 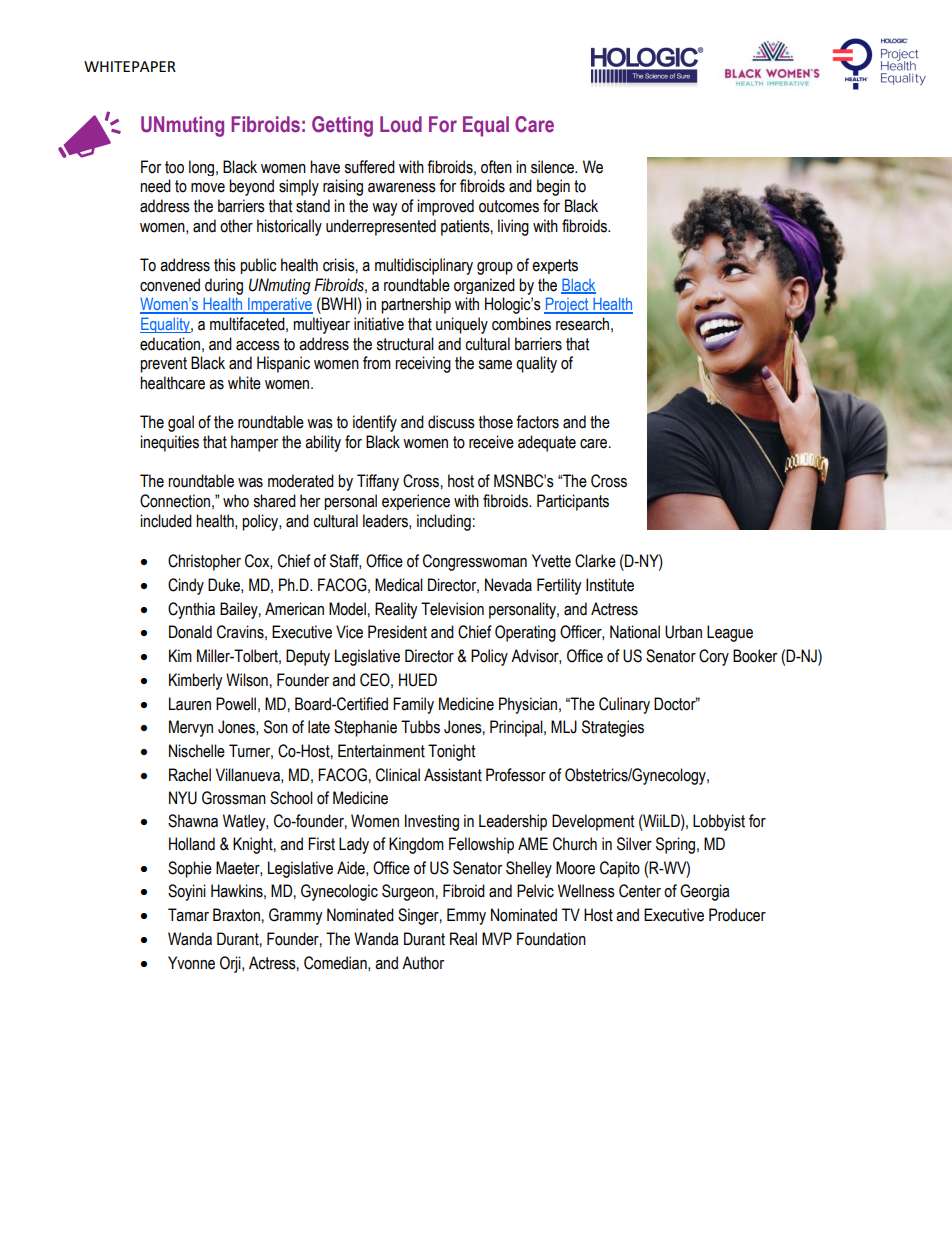 I want to click on Braxton, so click(x=236, y=915).
